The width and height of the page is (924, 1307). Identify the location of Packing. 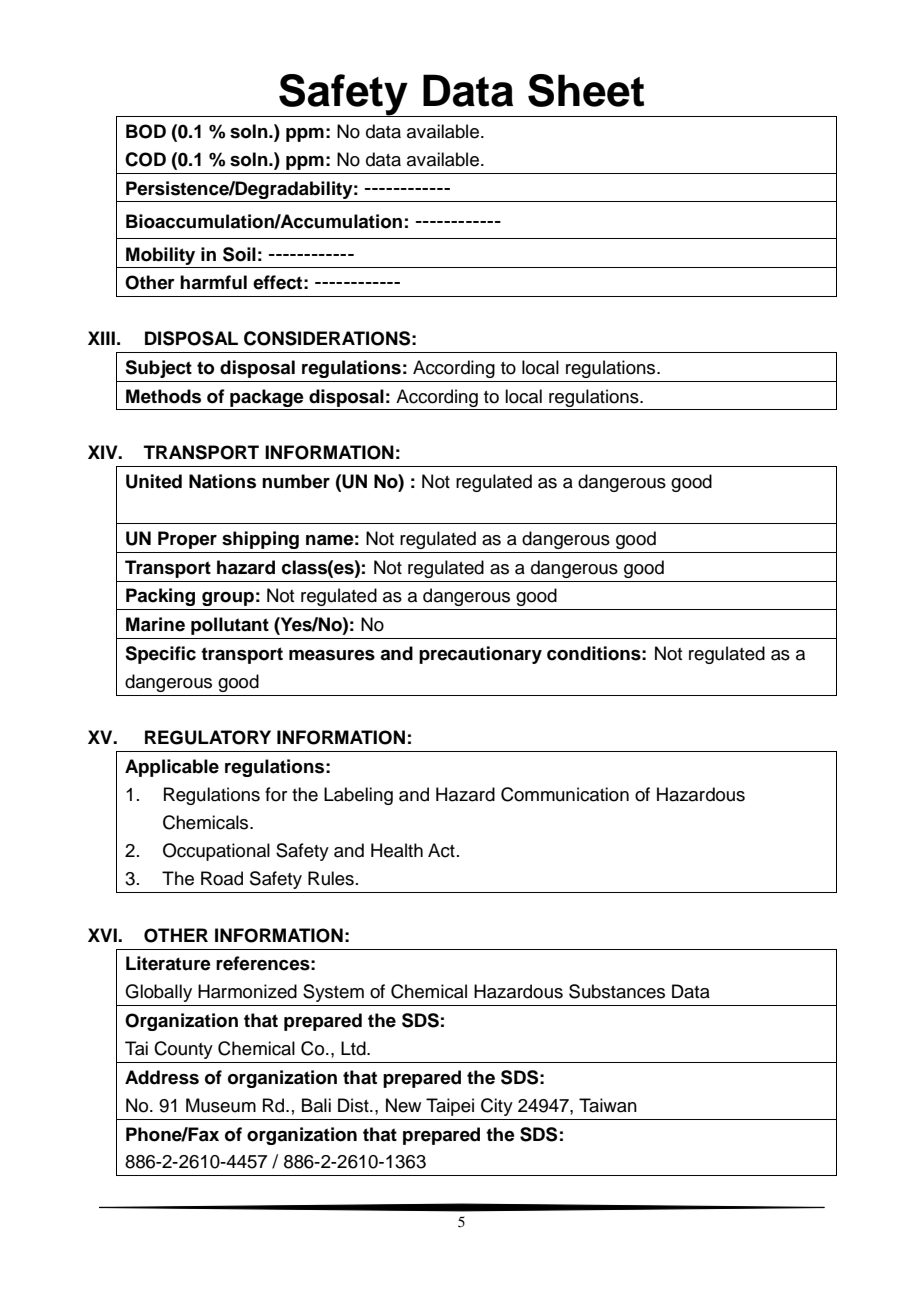
(160, 597).
